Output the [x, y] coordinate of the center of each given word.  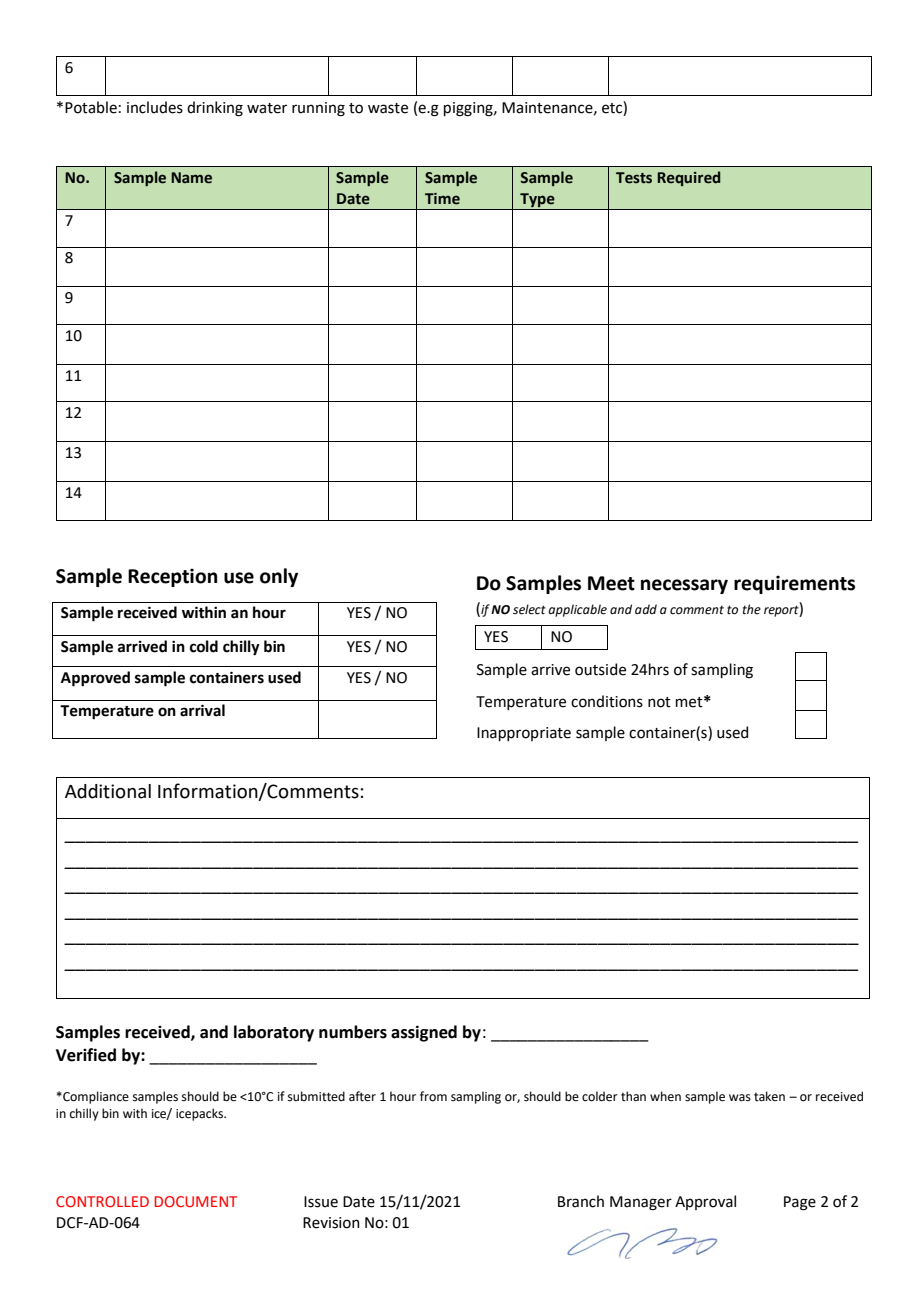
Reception [172, 577]
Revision [331, 1223]
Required [688, 178]
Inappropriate [524, 734]
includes [155, 107]
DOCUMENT [195, 1201]
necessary [684, 586]
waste [388, 108]
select [529, 609]
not [659, 702]
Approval [705, 1202]
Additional [108, 791]
